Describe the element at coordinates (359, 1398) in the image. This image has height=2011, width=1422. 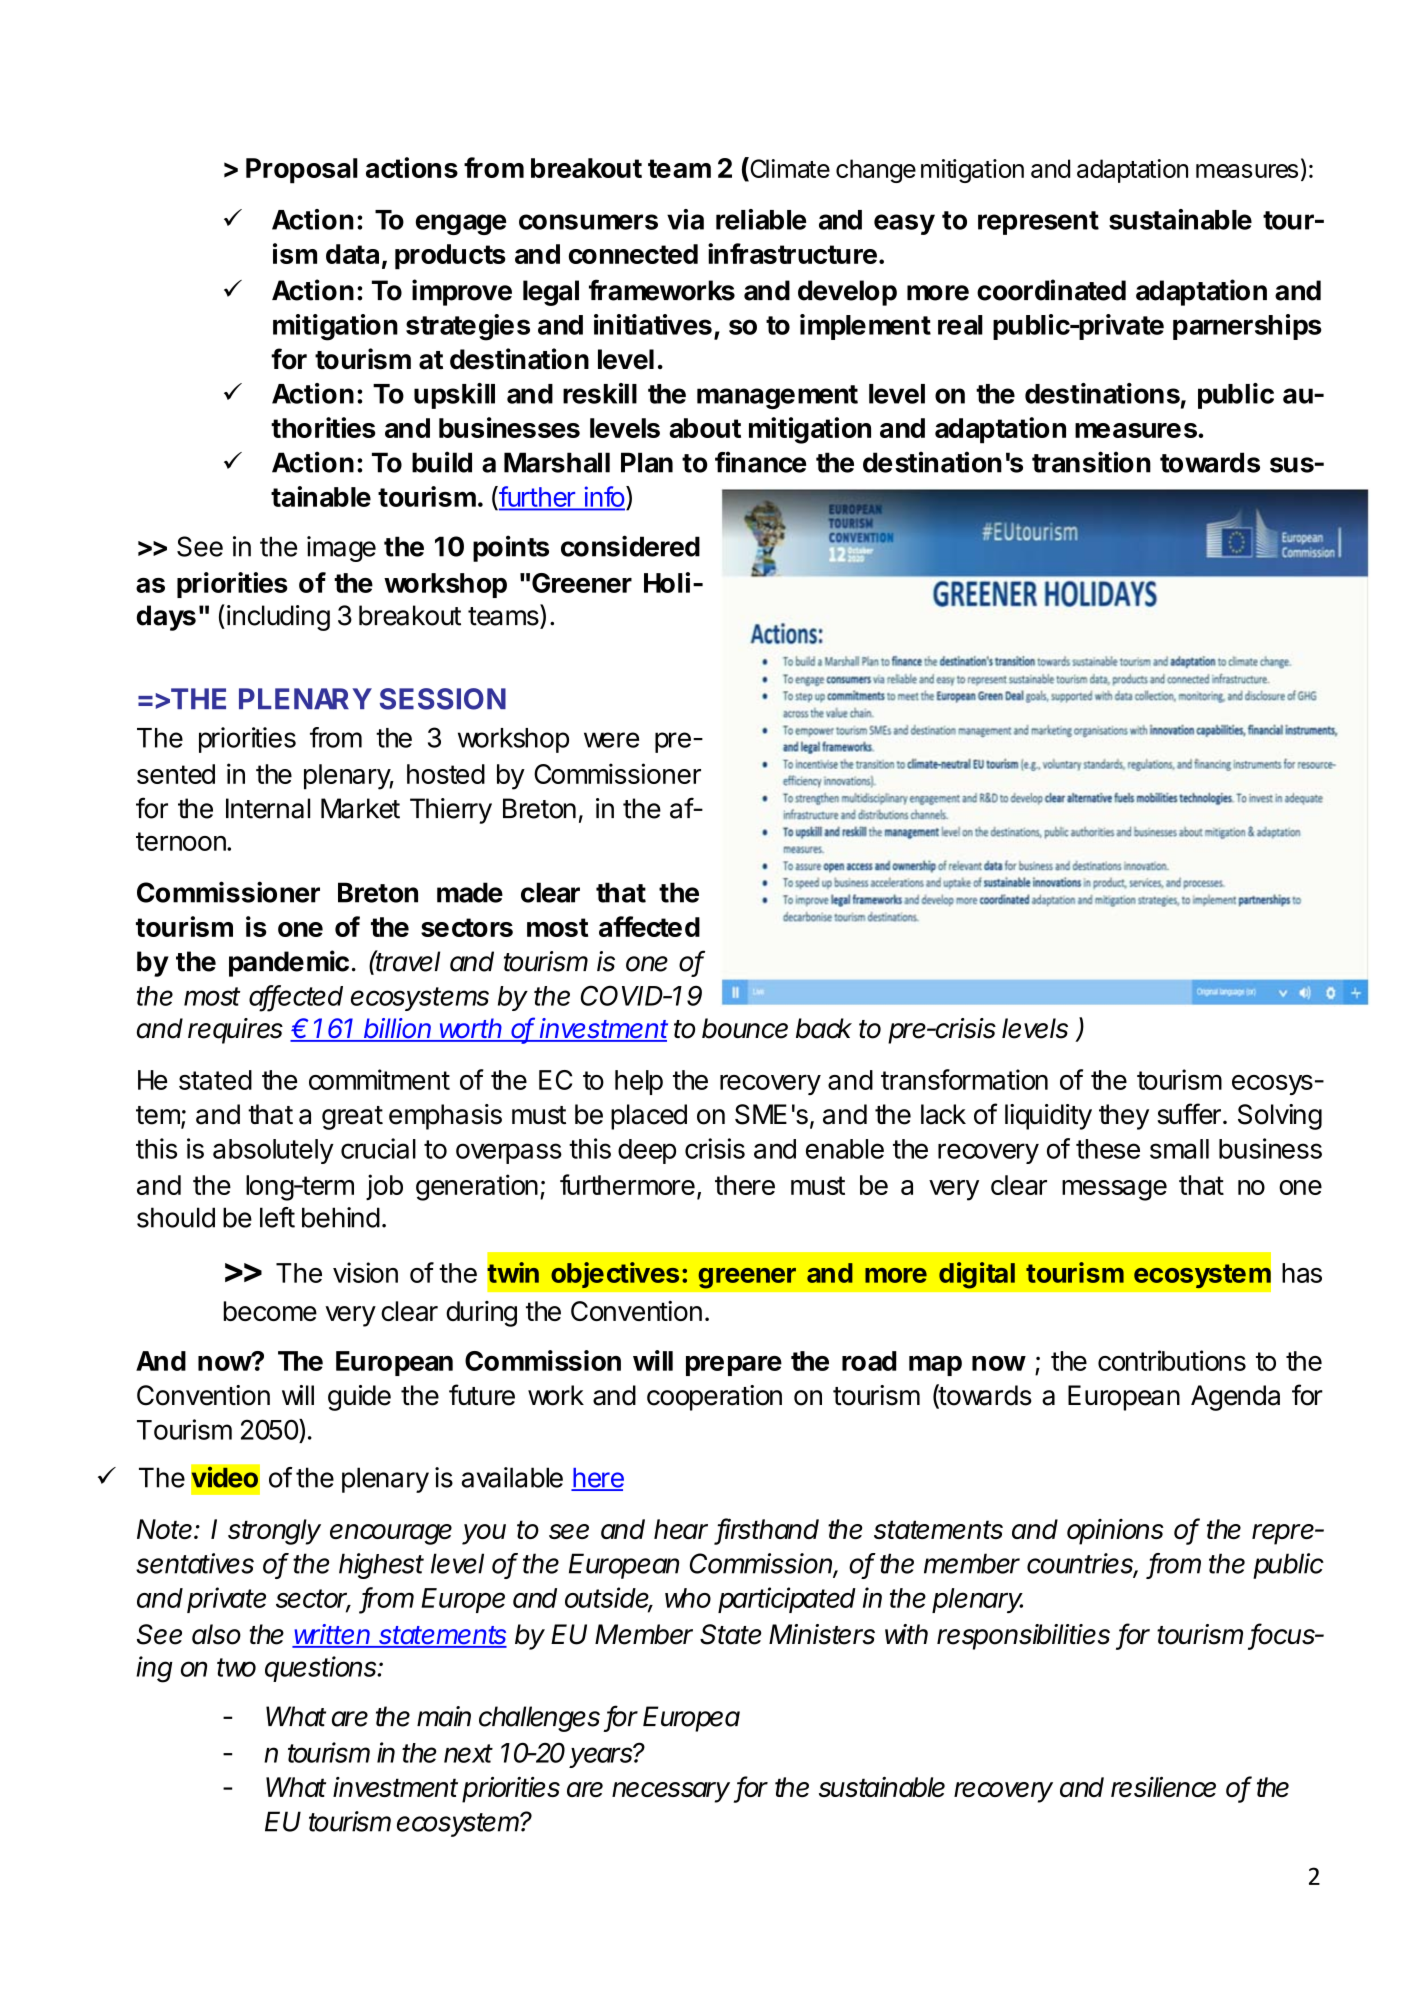
I see `guide` at that location.
